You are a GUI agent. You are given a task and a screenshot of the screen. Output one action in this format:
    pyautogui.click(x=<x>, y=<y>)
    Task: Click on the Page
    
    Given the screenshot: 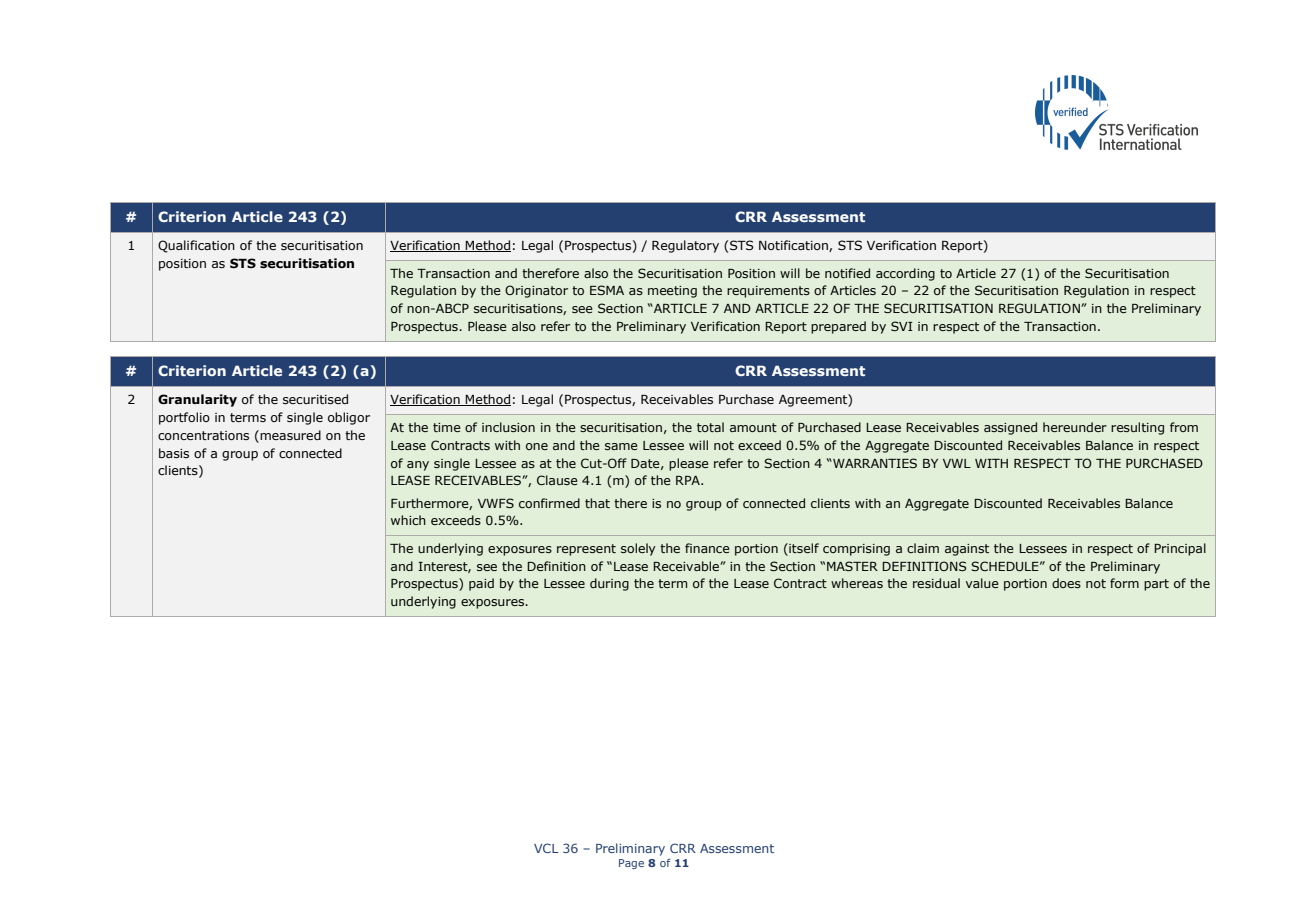 What is the action you would take?
    pyautogui.click(x=631, y=864)
